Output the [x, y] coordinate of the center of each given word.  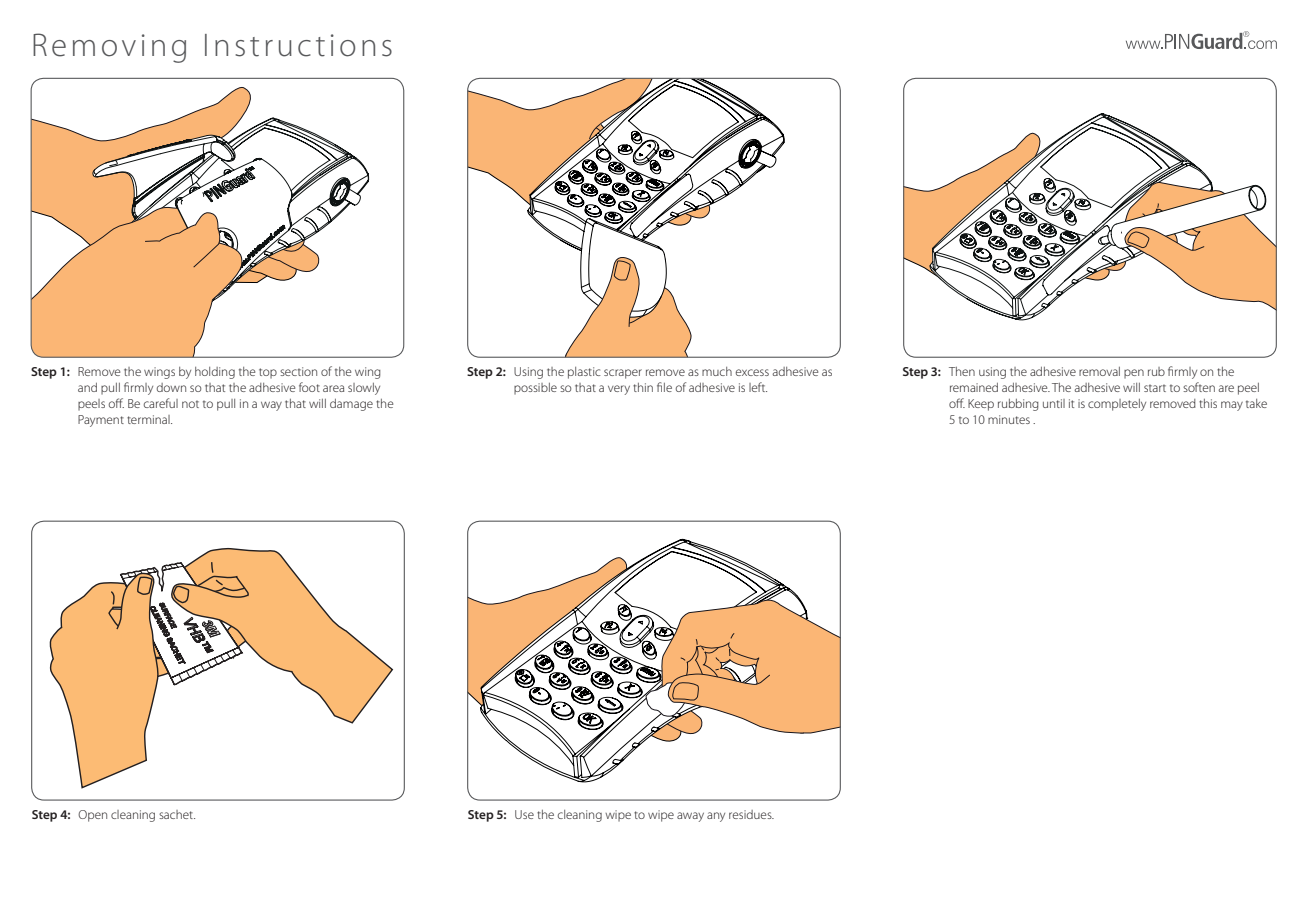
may [1232, 406]
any [716, 817]
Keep [981, 405]
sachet [177, 814]
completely [1117, 405]
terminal [149, 419]
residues [751, 814]
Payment [101, 421]
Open [92, 816]
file [664, 387]
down [171, 387]
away [690, 817]
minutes [1009, 419]
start [1155, 388]
